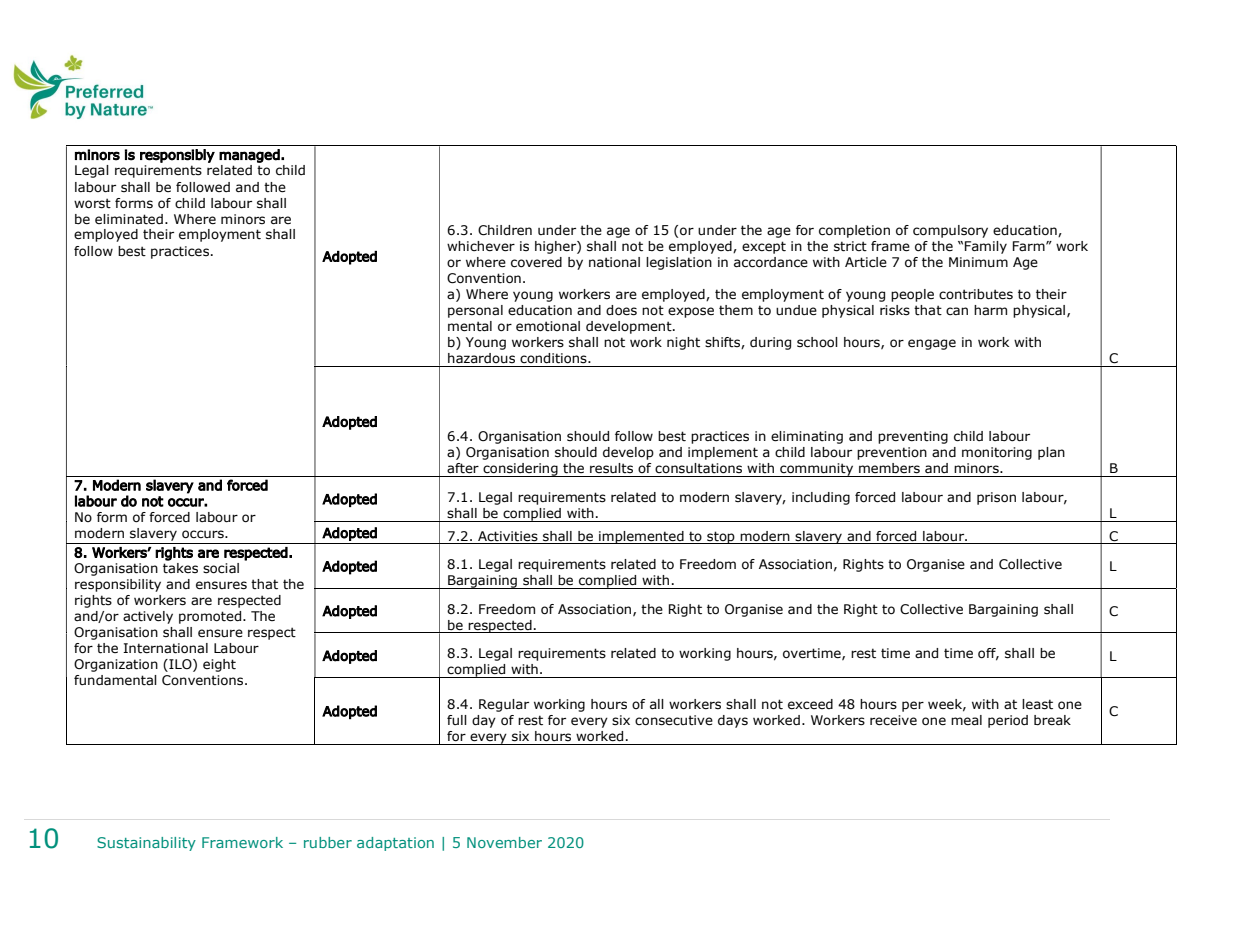 This screenshot has width=1233, height=952. I want to click on whichever, so click(481, 246).
